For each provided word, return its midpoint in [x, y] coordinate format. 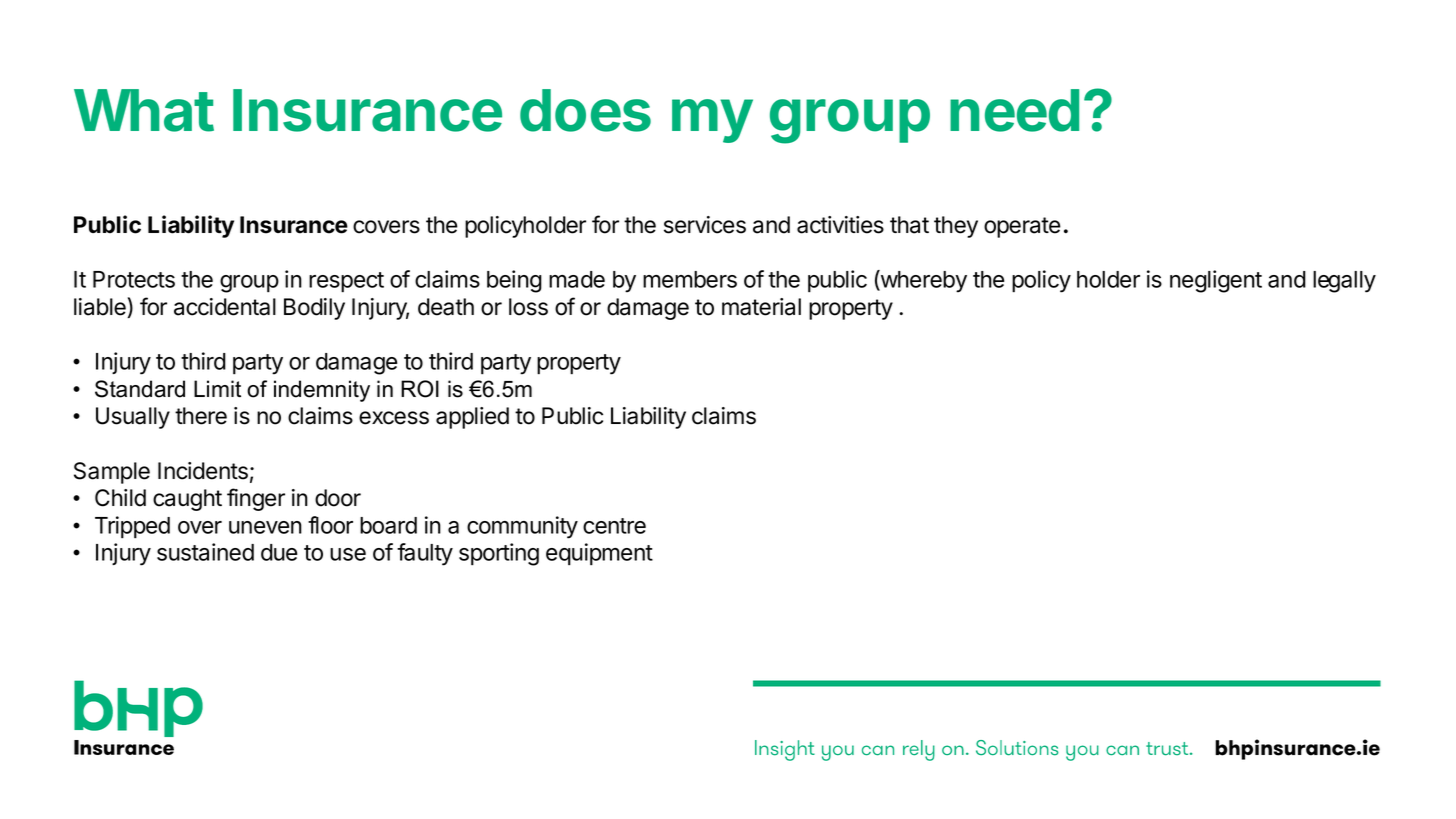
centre [614, 526]
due [279, 552]
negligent [1216, 281]
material [761, 307]
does [585, 110]
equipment [599, 554]
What [144, 110]
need [1014, 110]
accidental [225, 307]
